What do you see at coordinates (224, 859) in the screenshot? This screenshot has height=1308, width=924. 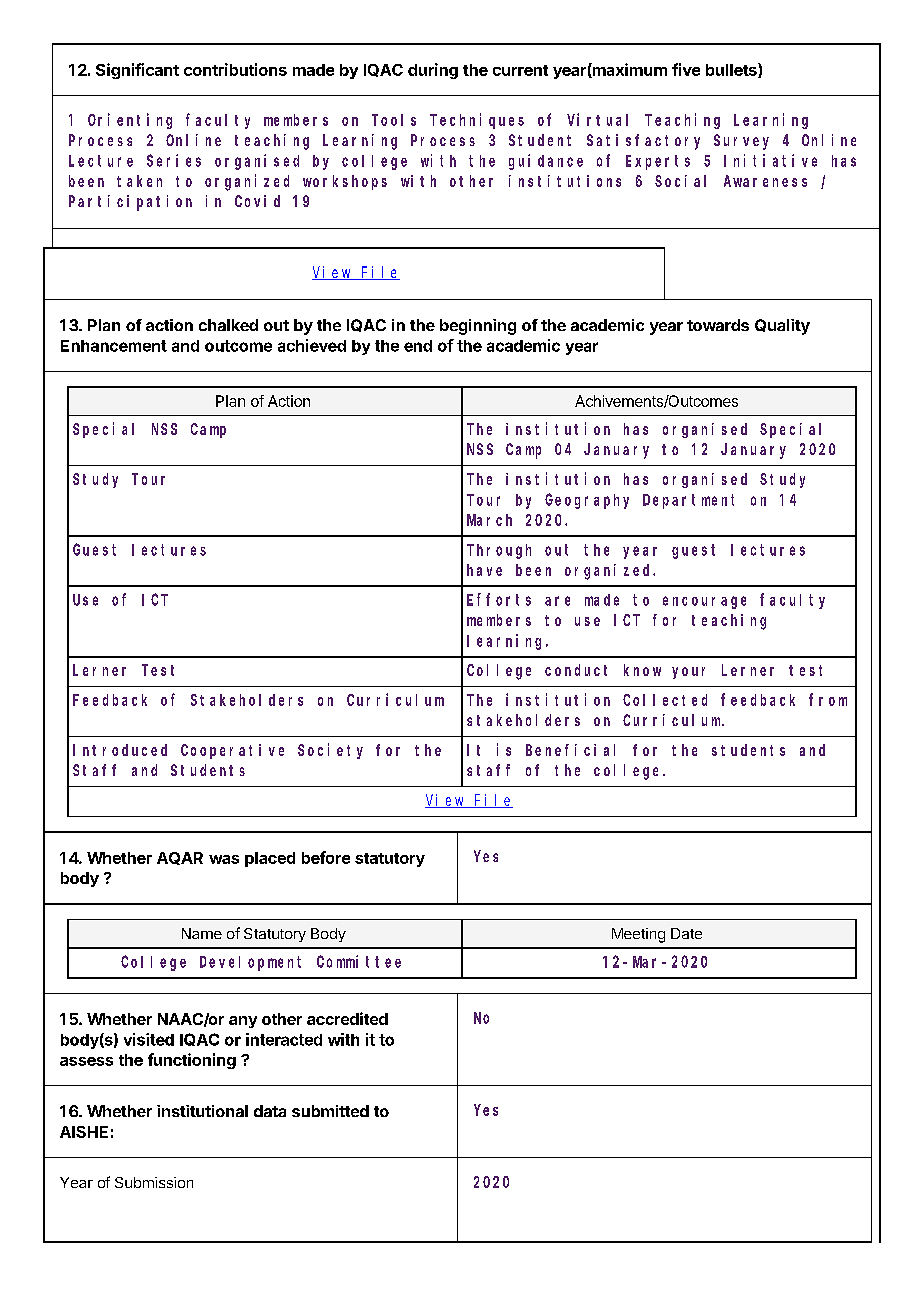 I see `was` at bounding box center [224, 859].
